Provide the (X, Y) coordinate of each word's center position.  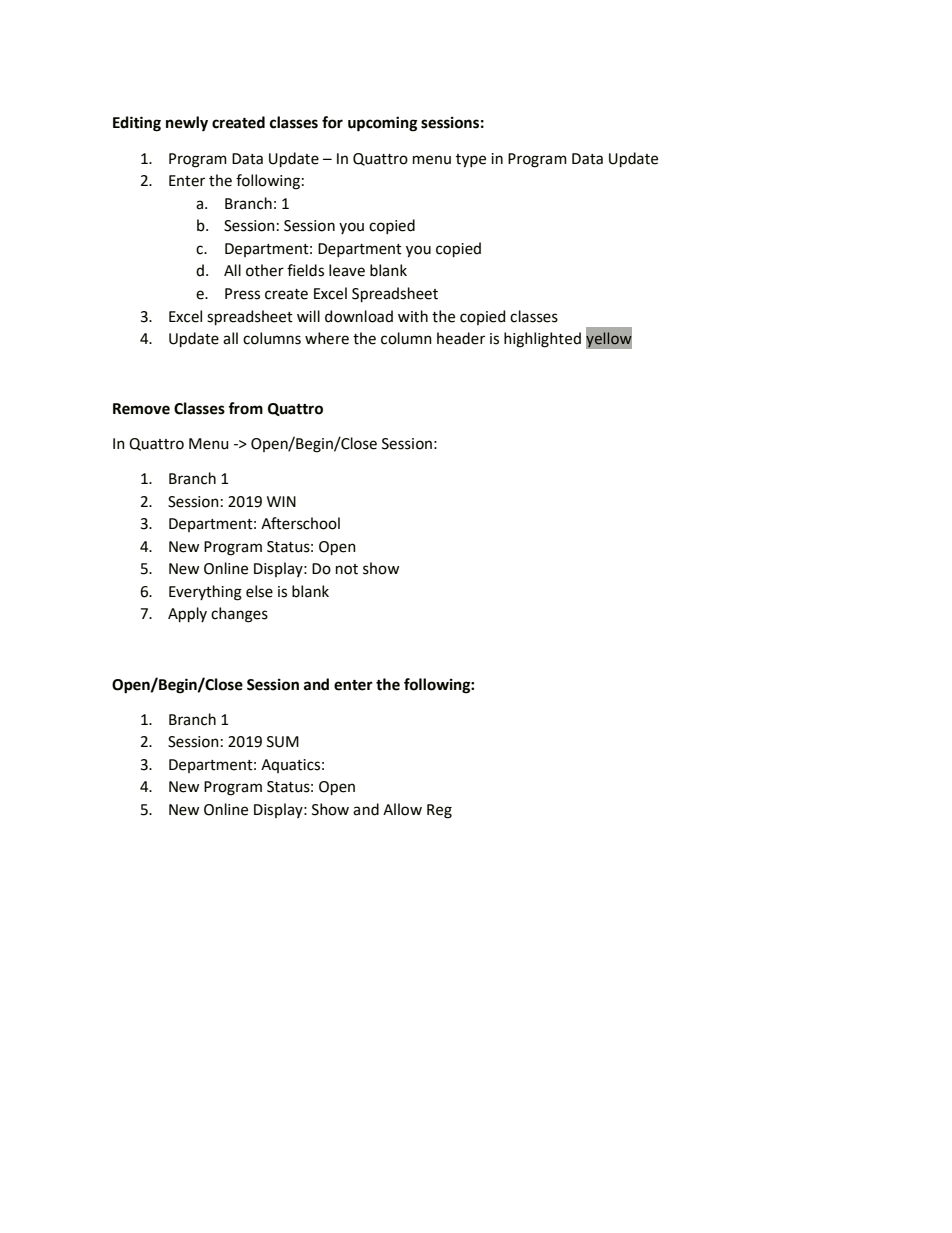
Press (242, 294)
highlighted (542, 340)
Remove (141, 409)
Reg (439, 811)
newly (187, 124)
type (471, 161)
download (359, 316)
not (347, 569)
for (332, 122)
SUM (283, 742)
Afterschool (300, 523)
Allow (402, 809)
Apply (187, 615)
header (461, 338)
